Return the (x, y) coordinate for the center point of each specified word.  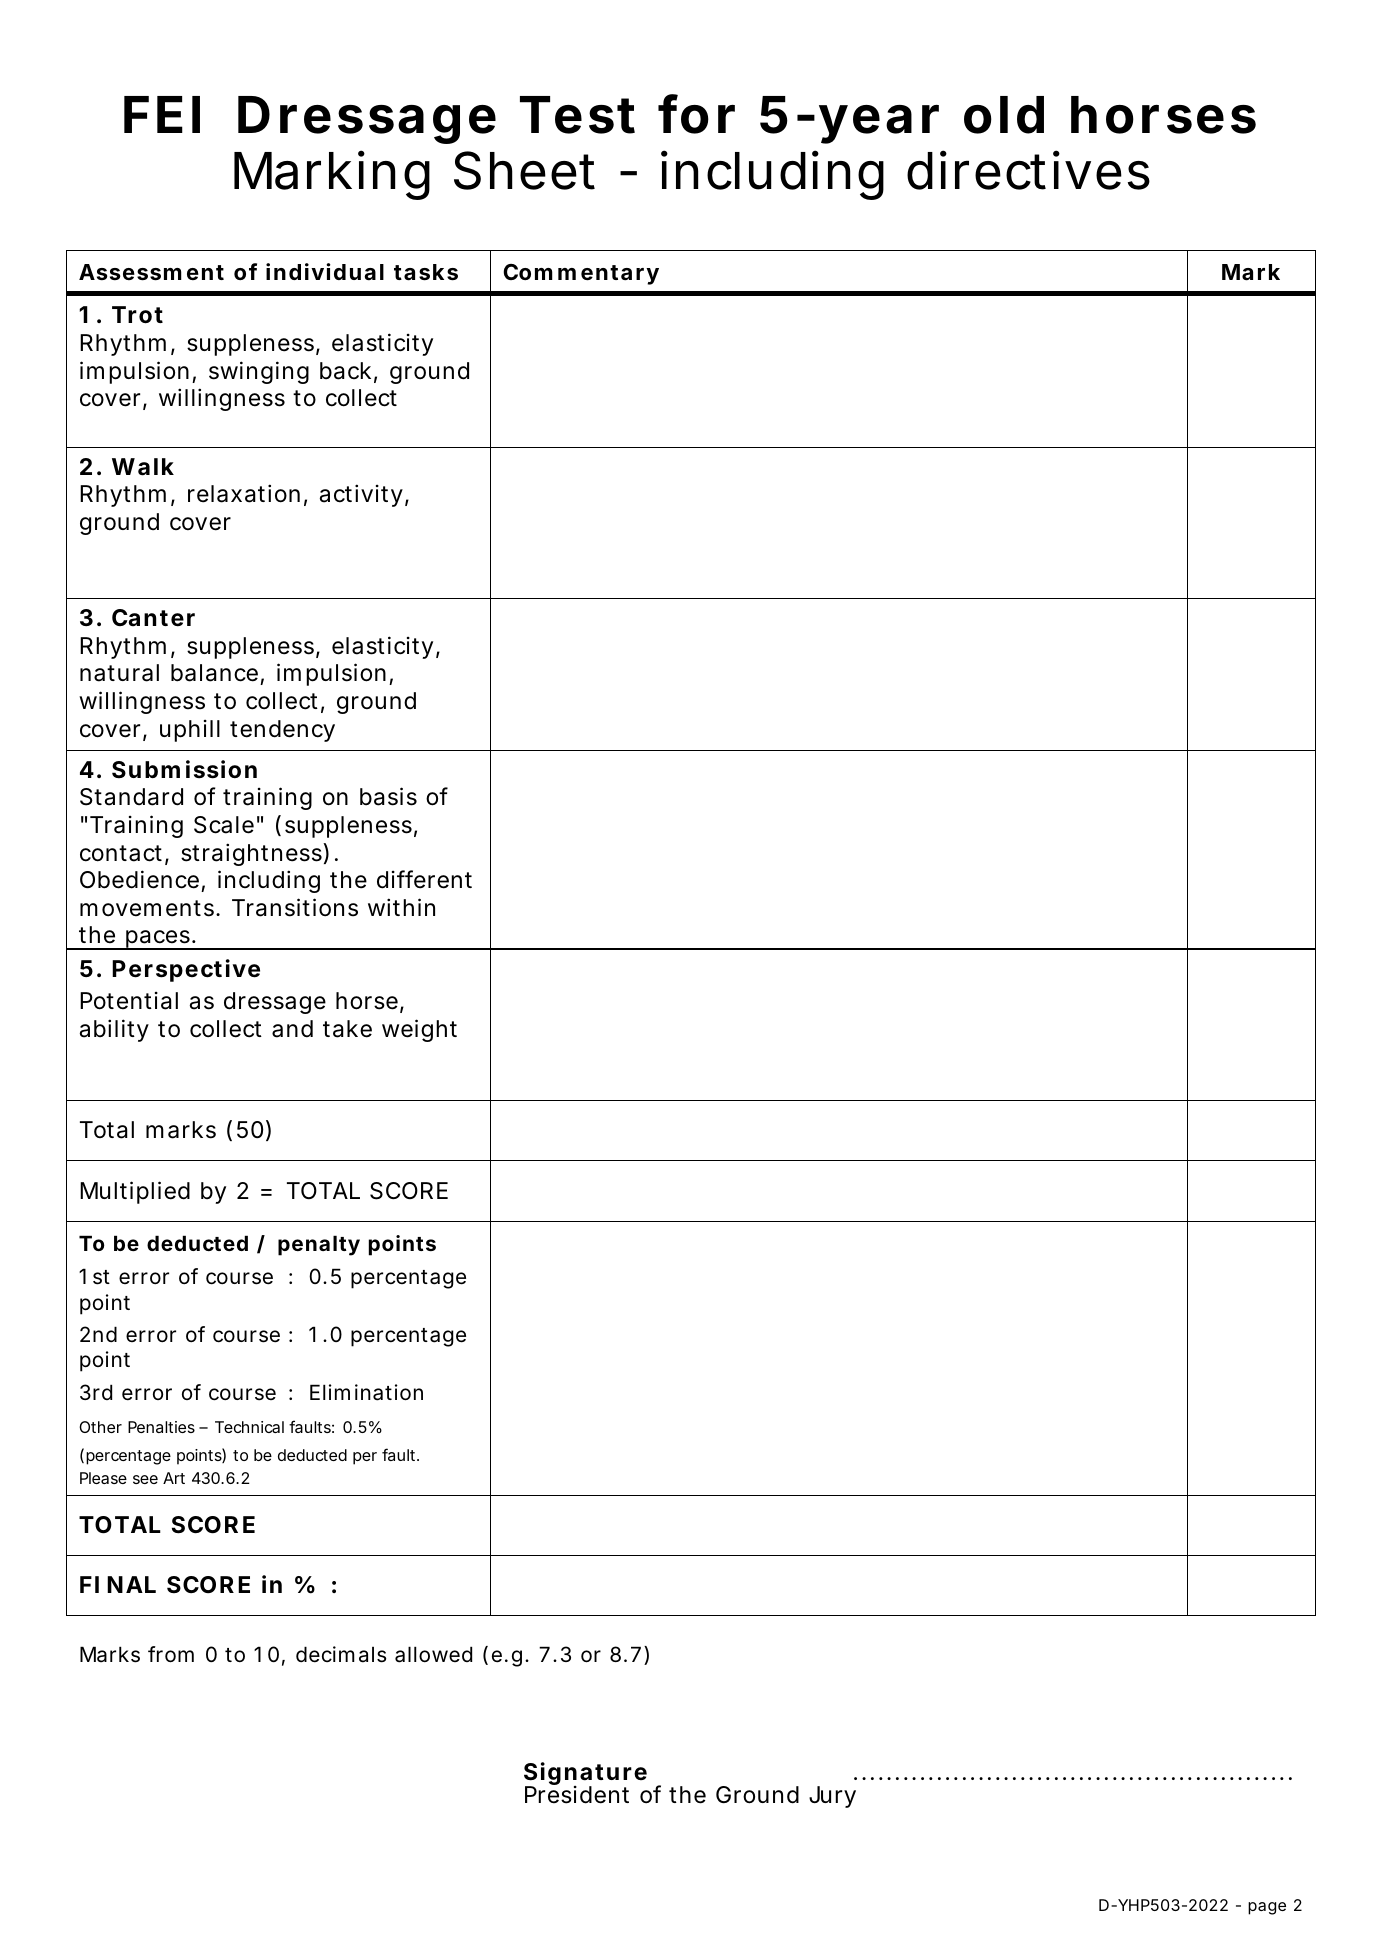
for (696, 114)
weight (419, 1030)
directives (1028, 170)
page (1267, 1908)
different (424, 879)
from (171, 1654)
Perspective (186, 970)
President (577, 1795)
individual (325, 272)
